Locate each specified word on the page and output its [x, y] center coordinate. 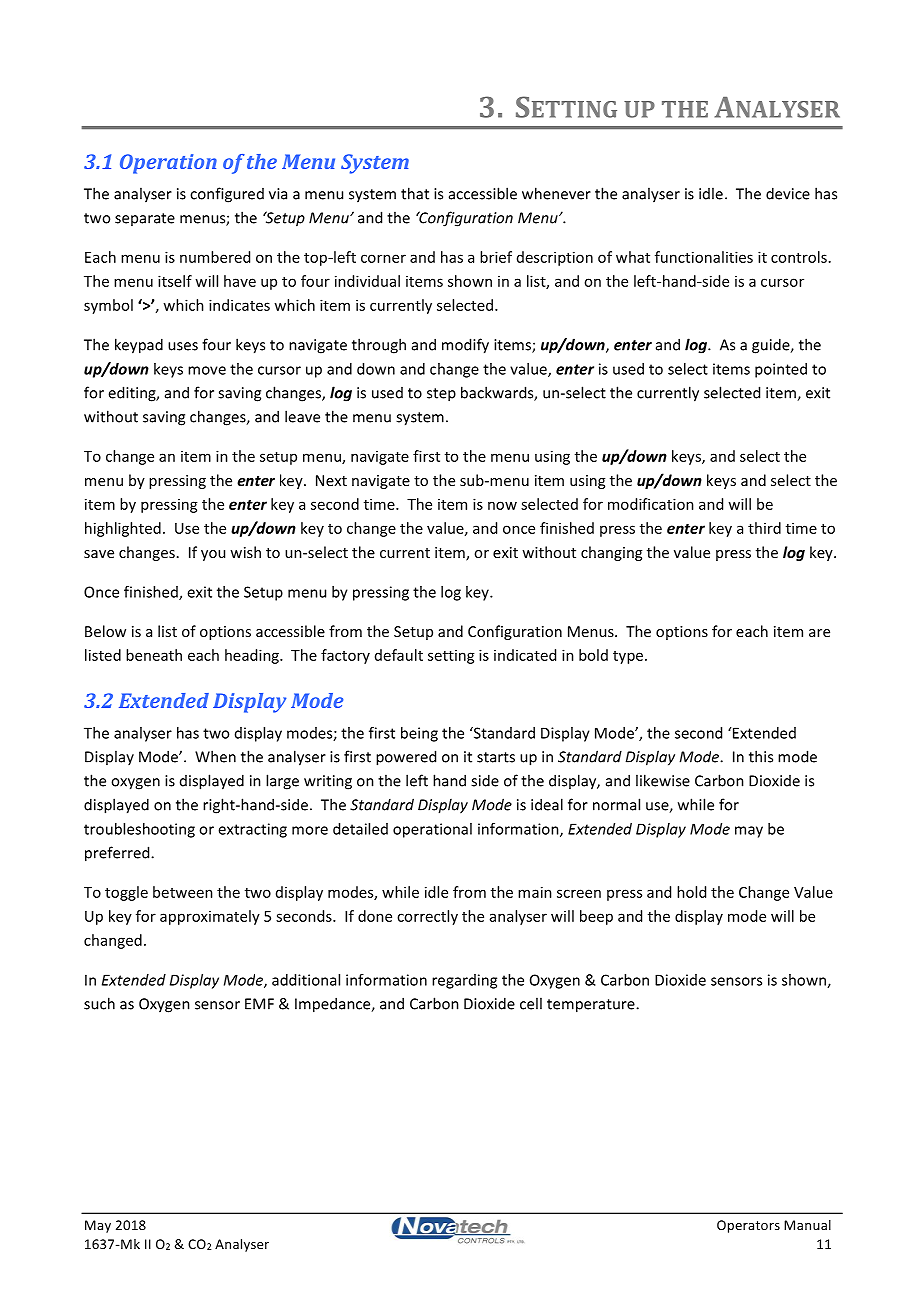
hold [691, 892]
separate [145, 219]
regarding [464, 981]
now [502, 505]
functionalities [704, 257]
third [764, 528]
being [419, 734]
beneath [154, 655]
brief [496, 257]
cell [531, 1003]
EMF [259, 1004]
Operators [748, 1226]
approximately [210, 917]
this [761, 756]
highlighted [123, 529]
